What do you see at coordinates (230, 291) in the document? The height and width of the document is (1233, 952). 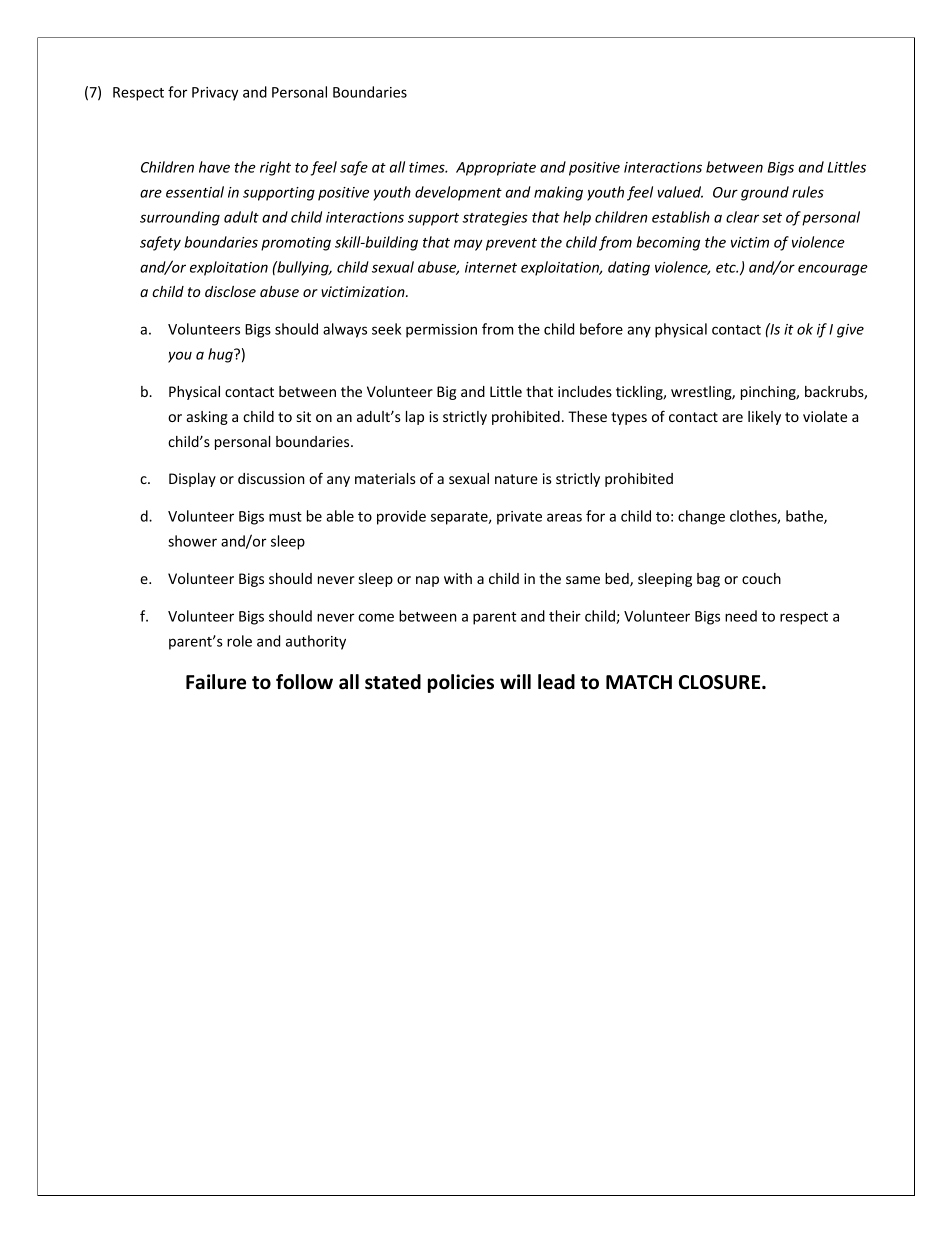 I see `disclose` at bounding box center [230, 291].
